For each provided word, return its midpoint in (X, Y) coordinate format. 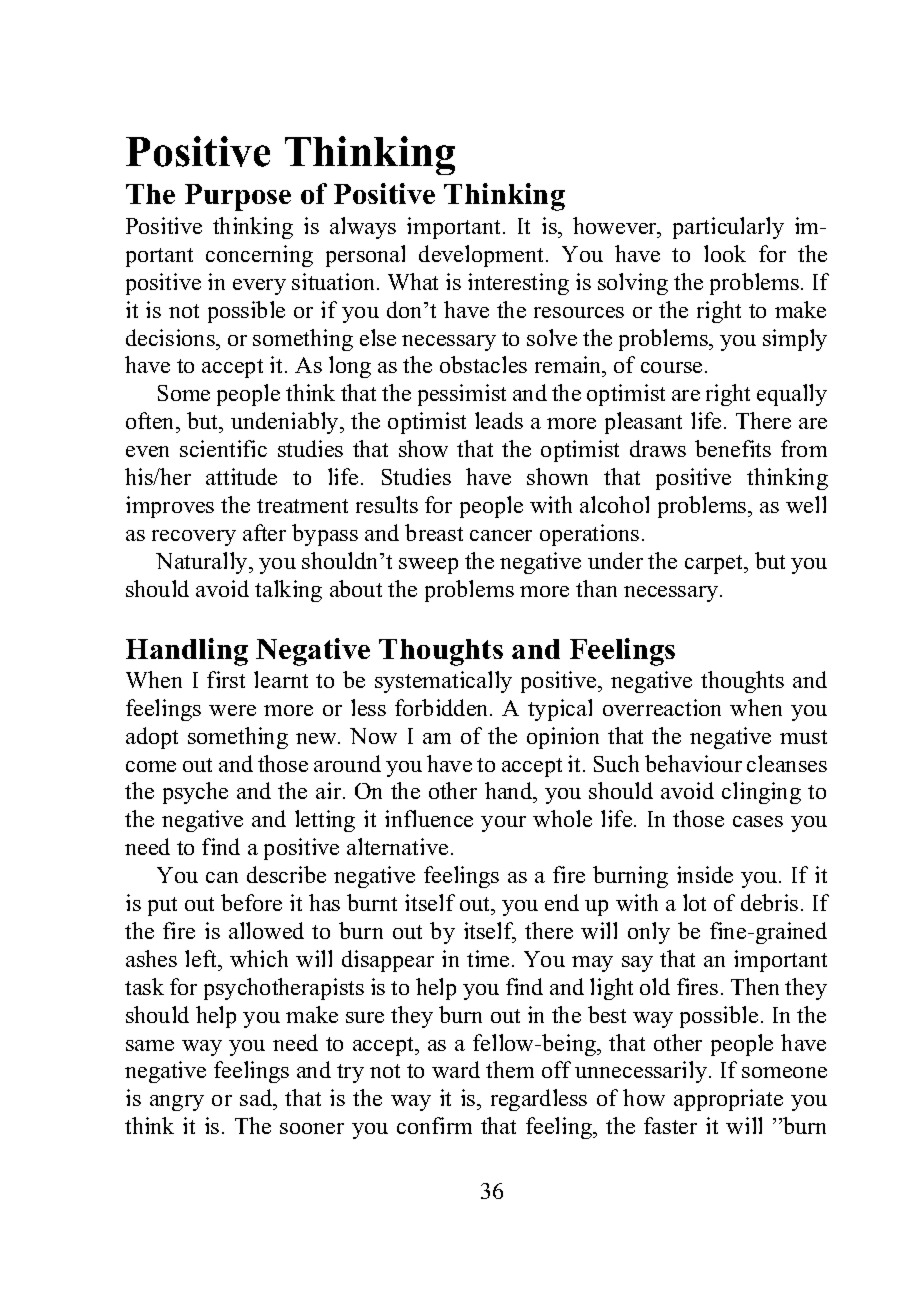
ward (456, 1069)
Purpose (238, 197)
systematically (443, 682)
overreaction (662, 707)
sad (257, 1099)
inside (705, 874)
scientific (223, 448)
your (503, 824)
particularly (728, 228)
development (483, 256)
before (251, 902)
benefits (733, 448)
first (226, 679)
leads (499, 420)
